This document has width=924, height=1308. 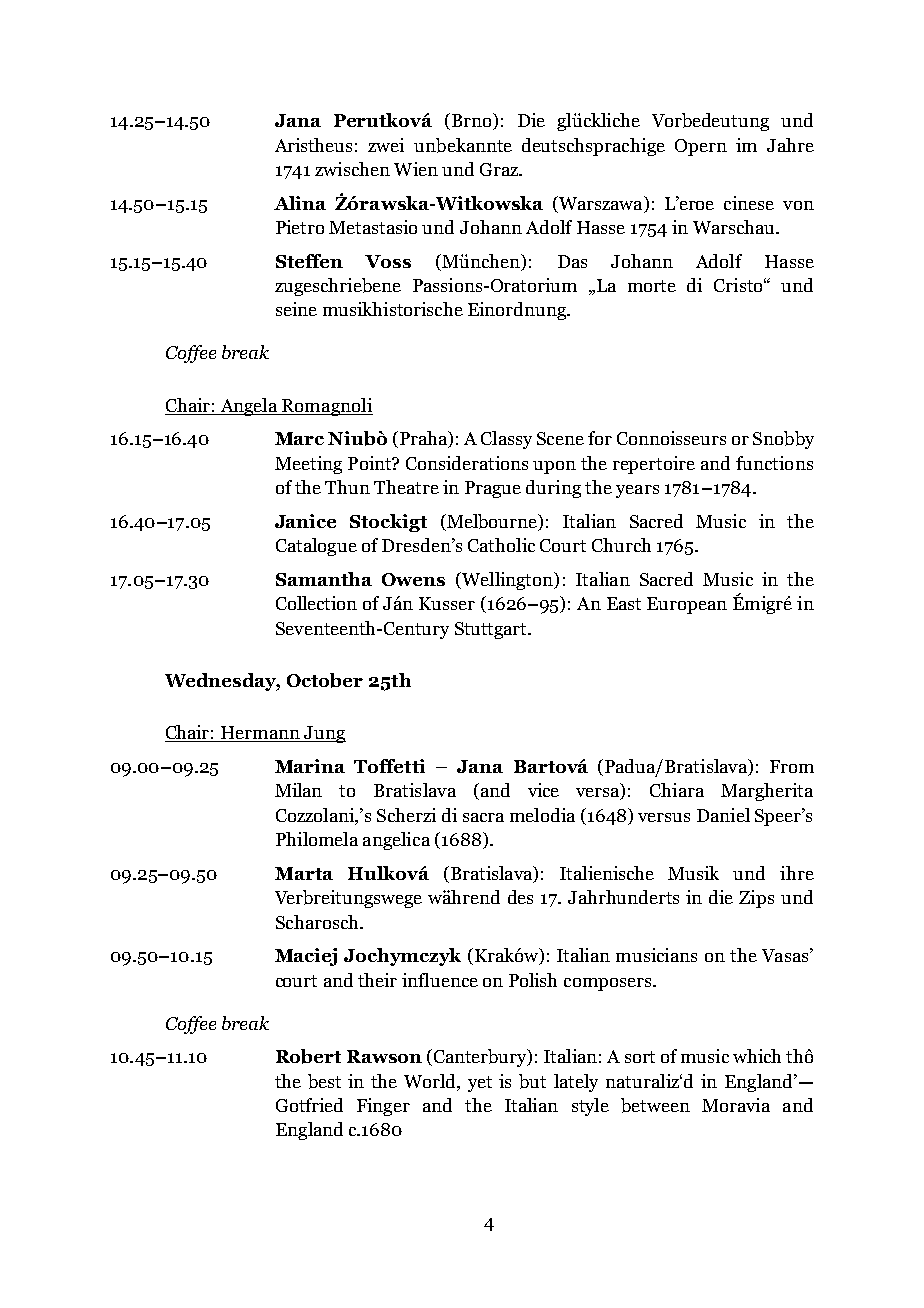 What do you see at coordinates (790, 145) in the document?
I see `Jahre` at bounding box center [790, 145].
